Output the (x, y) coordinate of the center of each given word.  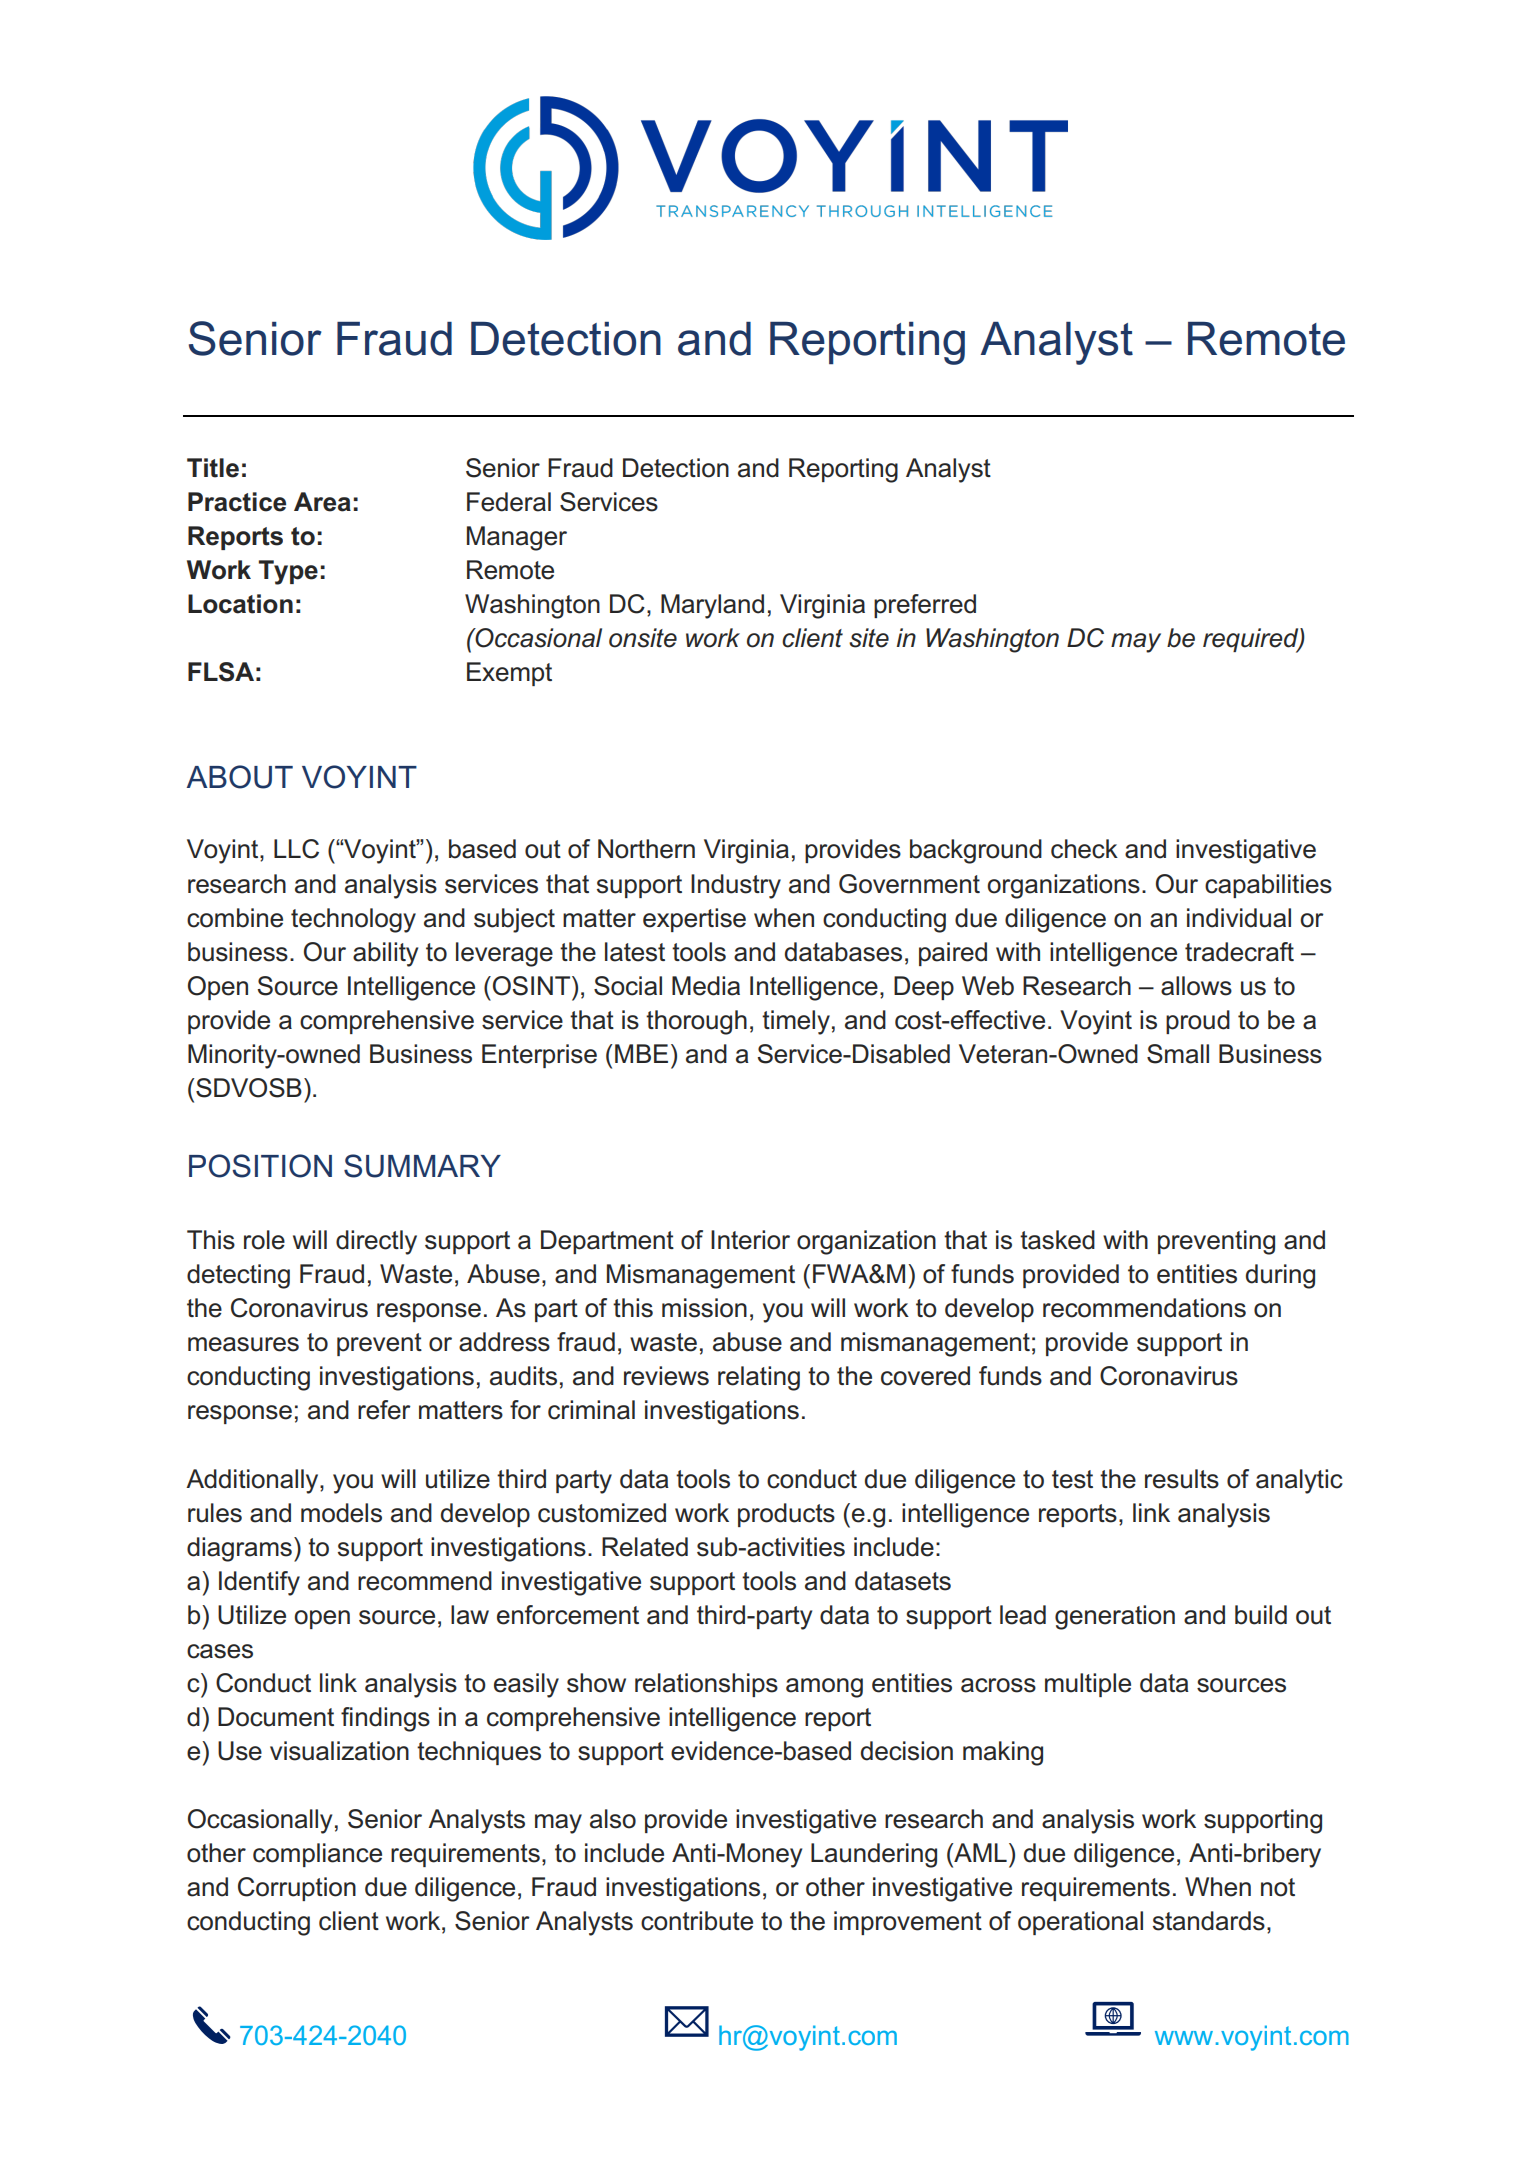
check (1084, 849)
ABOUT (240, 777)
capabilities (1268, 886)
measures (243, 1344)
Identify (259, 1583)
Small (1178, 1054)
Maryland (712, 606)
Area (322, 502)
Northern (646, 849)
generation (1115, 1617)
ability (385, 954)
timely (796, 1022)
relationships (706, 1685)
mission (704, 1308)
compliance (317, 1855)
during (1280, 1276)
